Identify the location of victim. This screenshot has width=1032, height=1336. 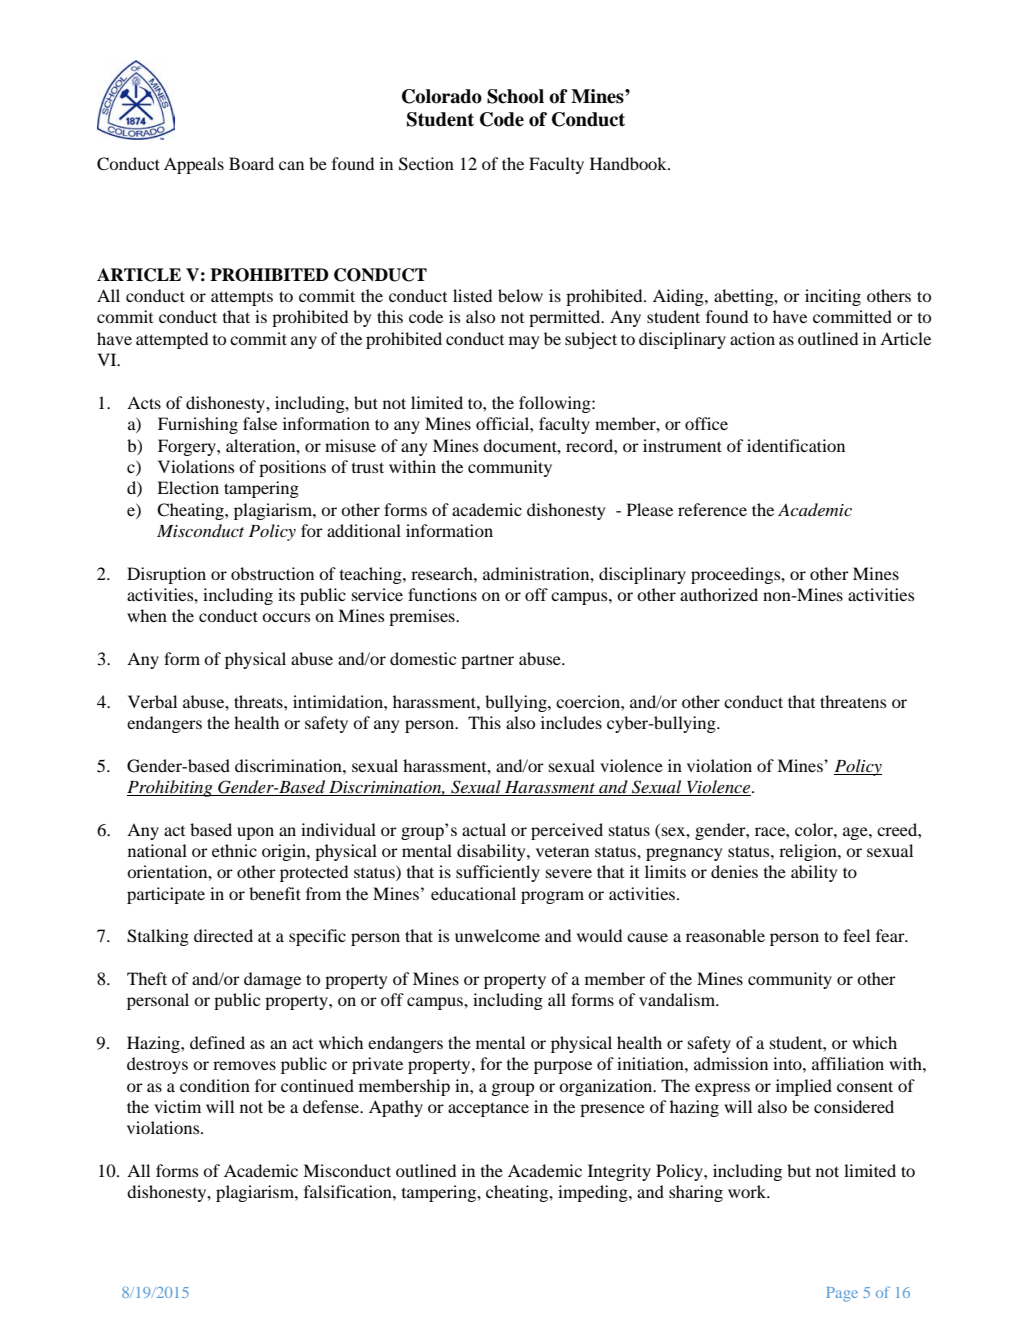
(177, 1106).
